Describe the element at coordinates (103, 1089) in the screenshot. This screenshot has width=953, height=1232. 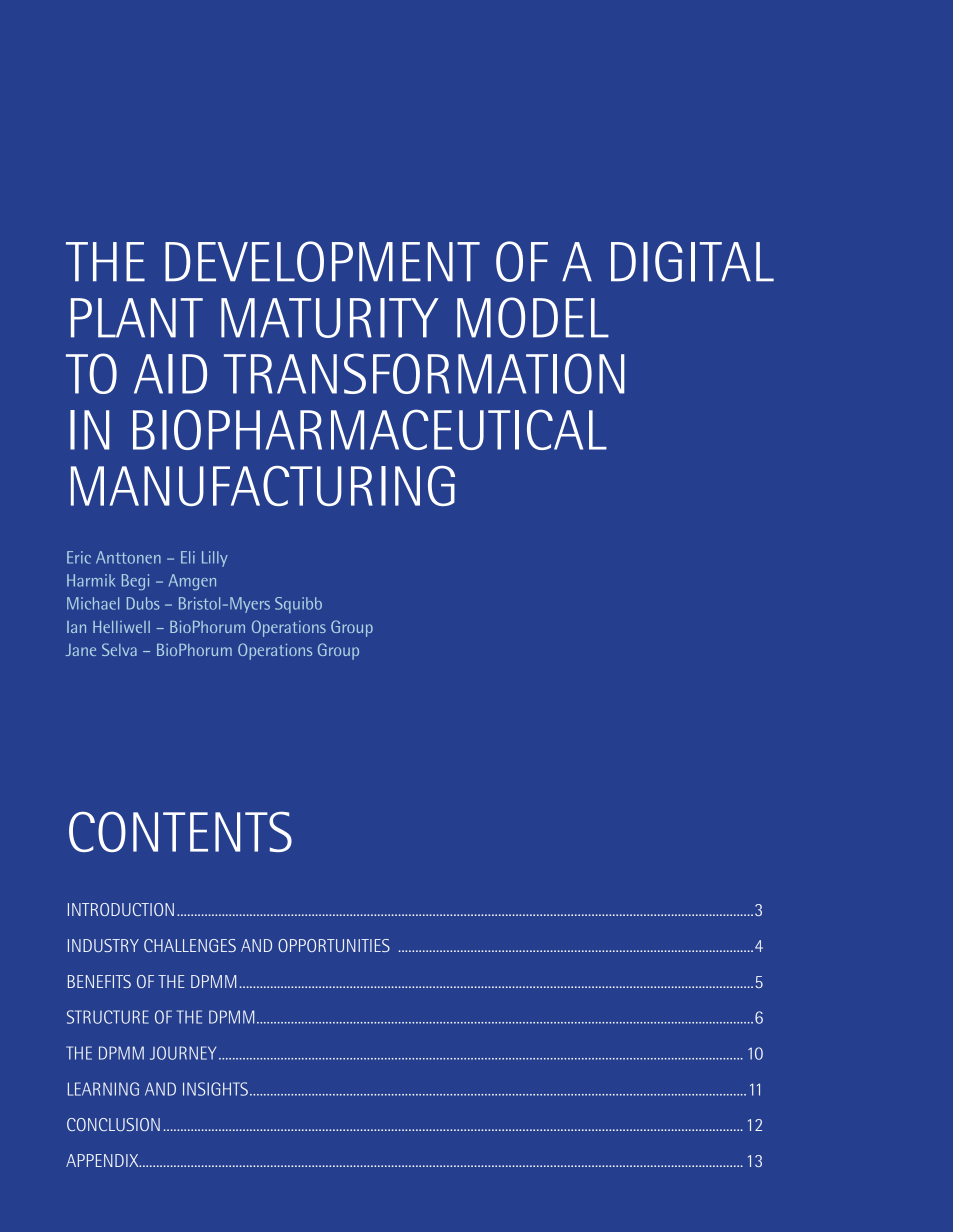
I see `LEARNING` at that location.
